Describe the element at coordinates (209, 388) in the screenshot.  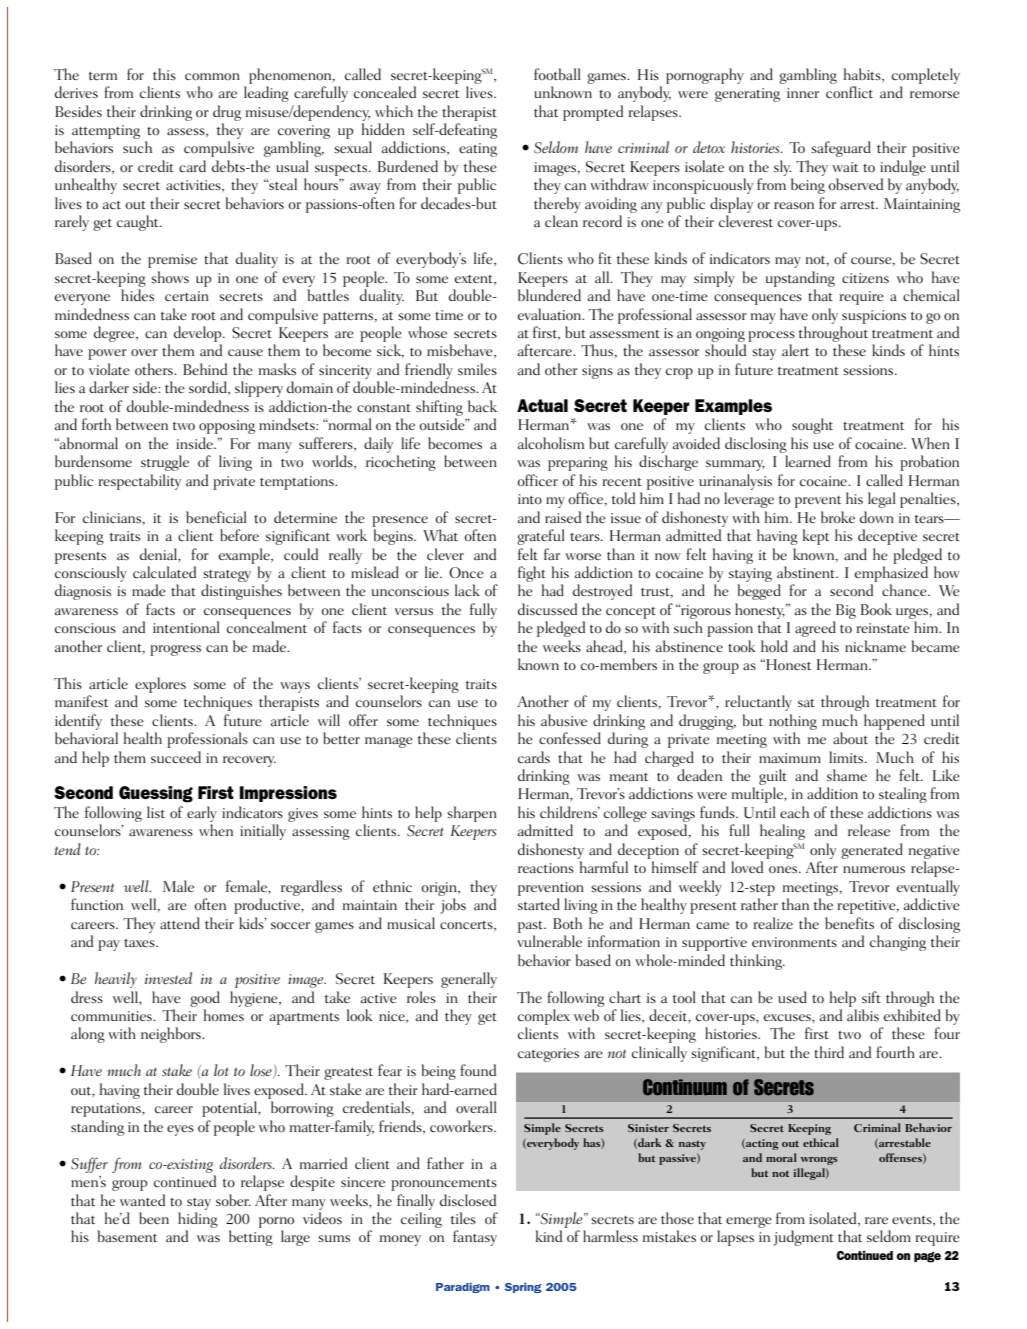
I see `sordid` at that location.
